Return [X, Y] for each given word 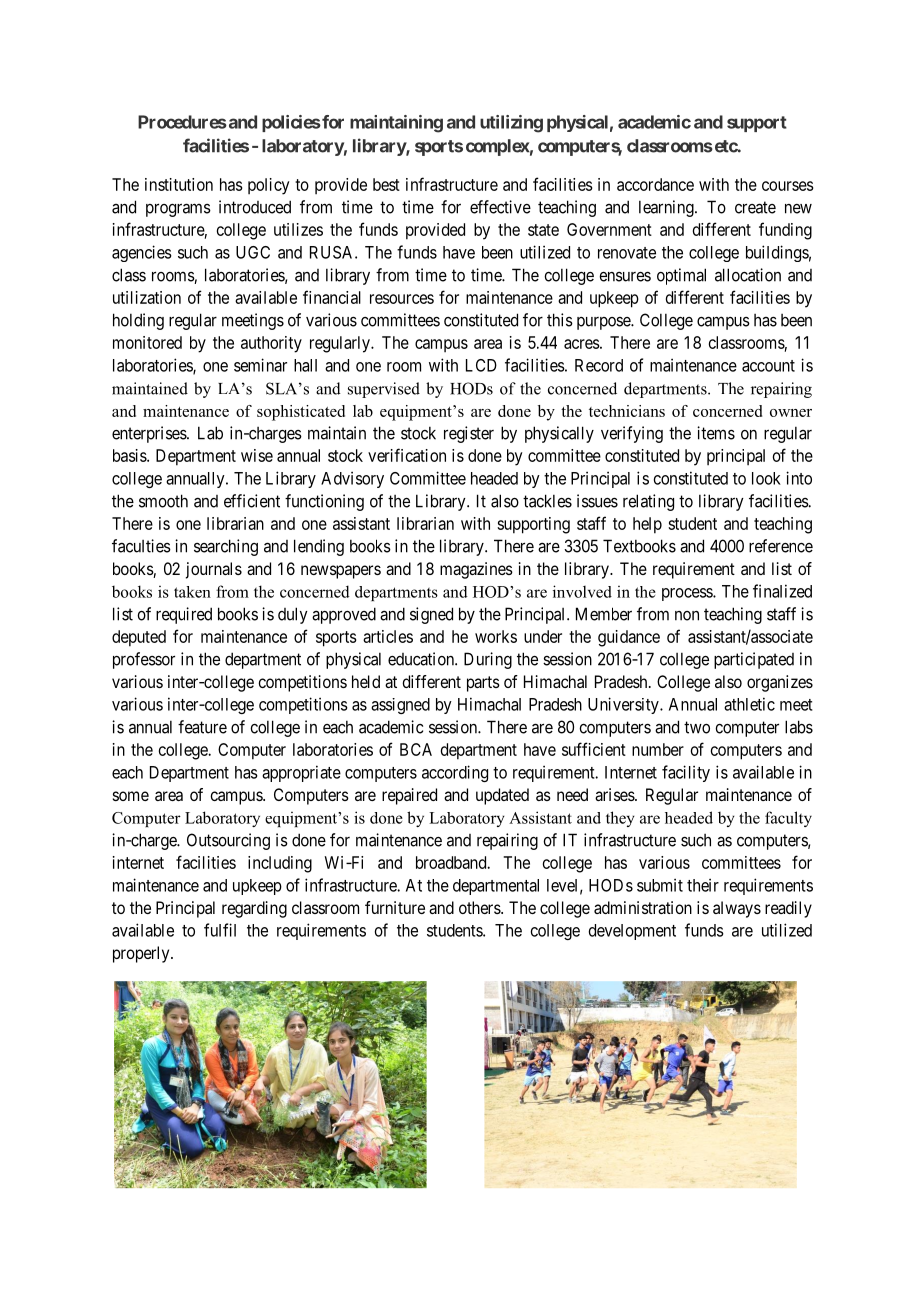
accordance [655, 184]
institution [179, 184]
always [737, 909]
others [480, 907]
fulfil [220, 930]
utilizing [511, 124]
